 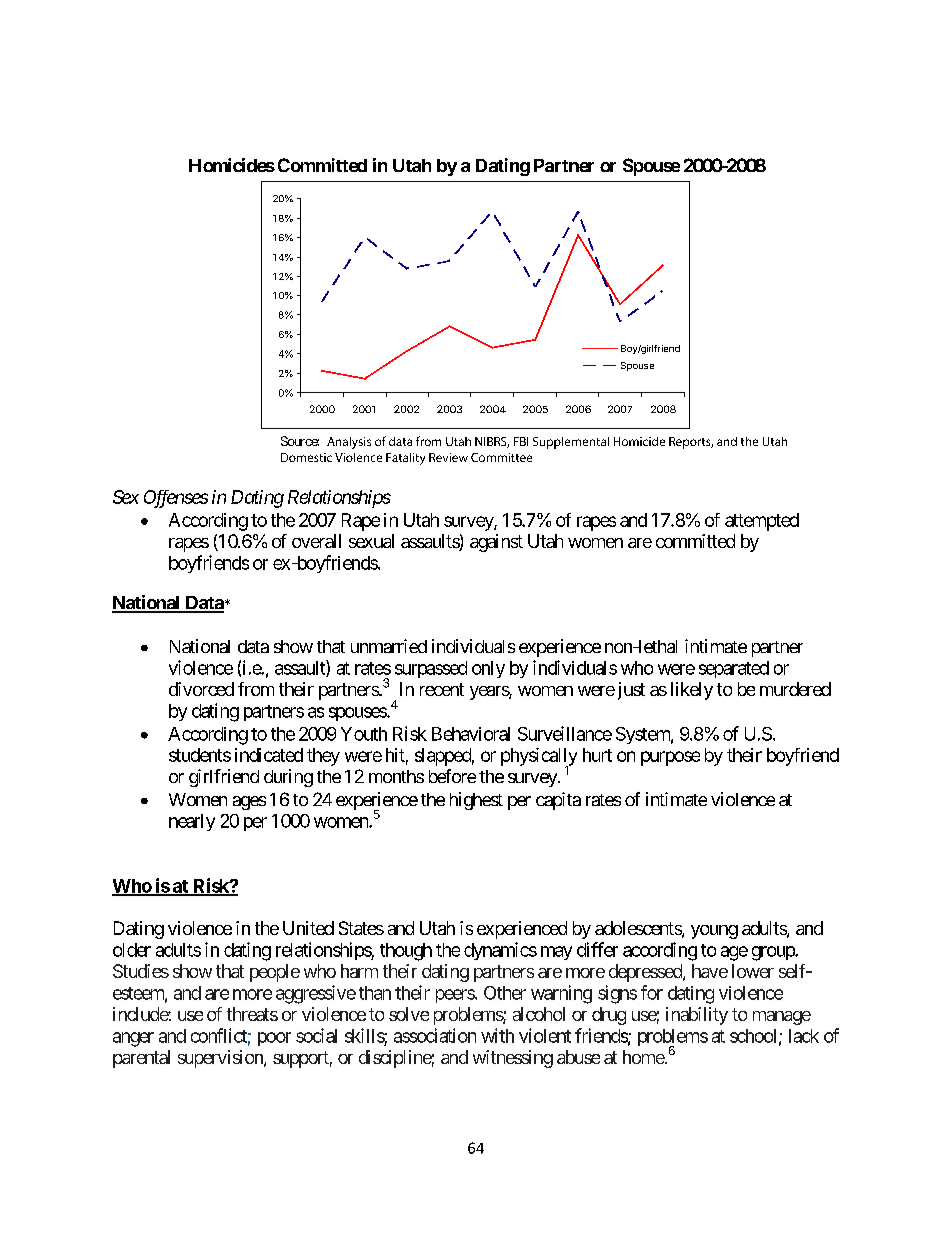 I want to click on Review, so click(x=448, y=457).
